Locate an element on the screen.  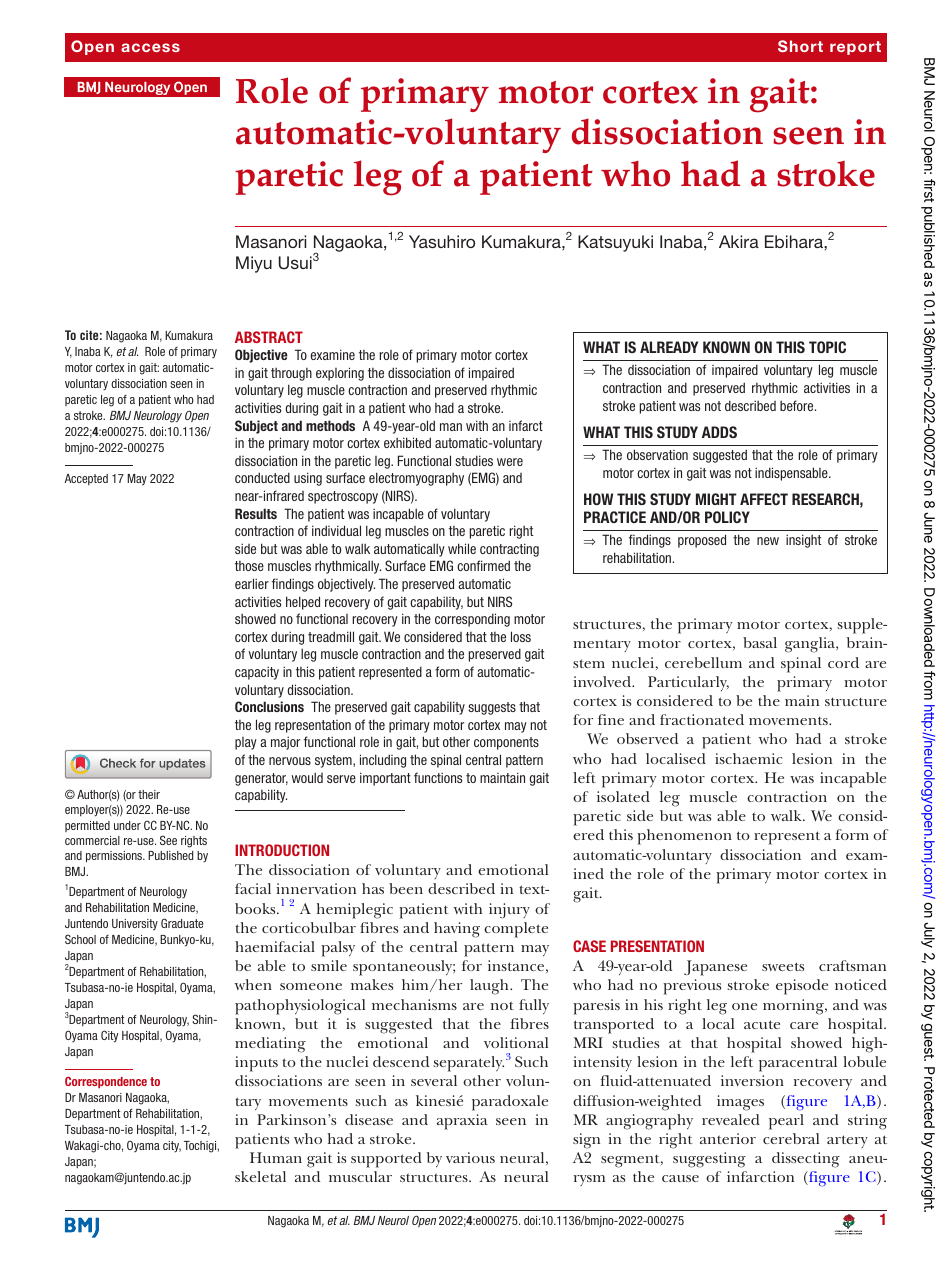
cerebral is located at coordinates (791, 1138).
